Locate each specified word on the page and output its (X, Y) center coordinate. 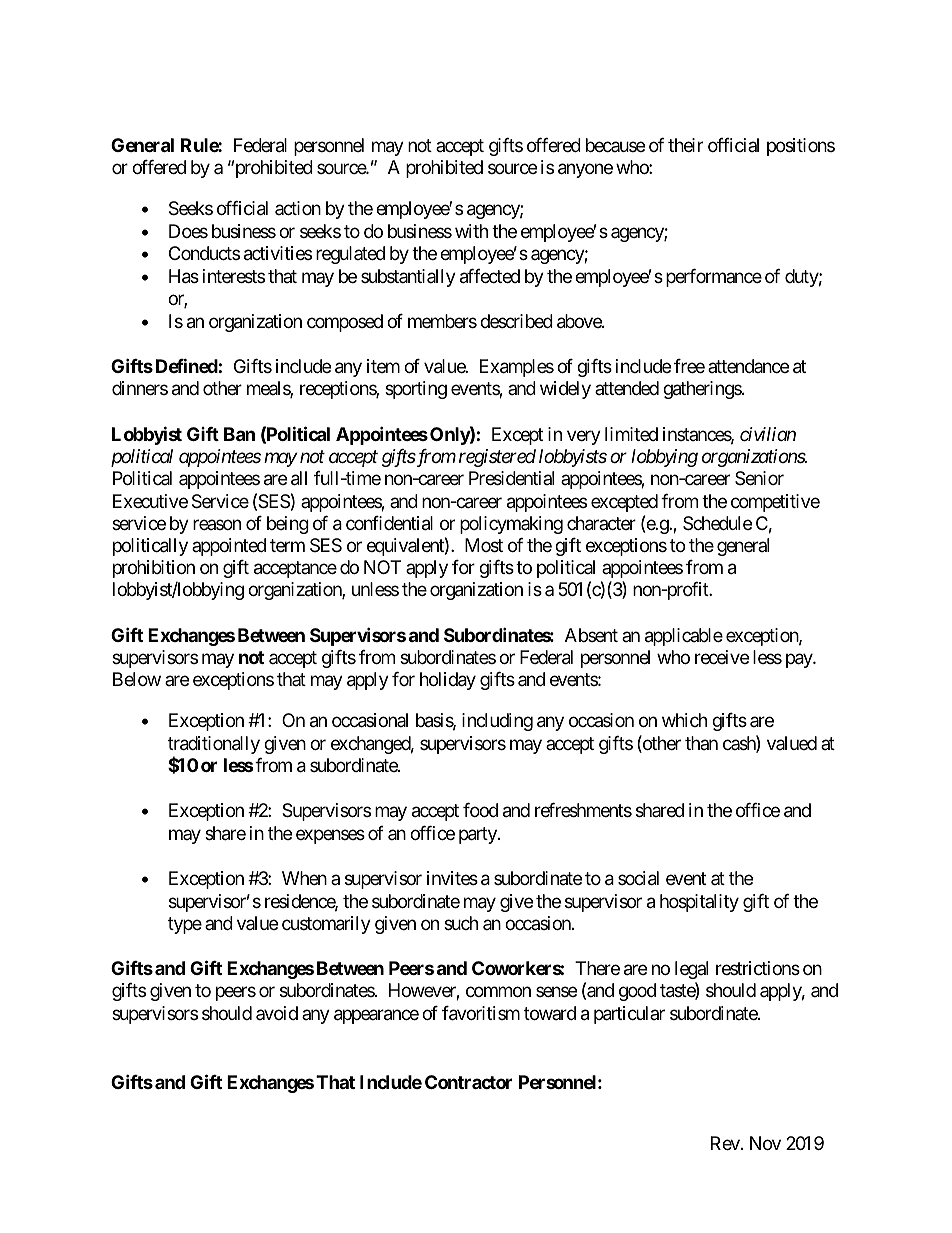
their (685, 145)
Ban (239, 434)
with (471, 231)
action (298, 208)
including (497, 722)
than (701, 743)
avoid (277, 1013)
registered (497, 458)
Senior (759, 478)
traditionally (214, 746)
